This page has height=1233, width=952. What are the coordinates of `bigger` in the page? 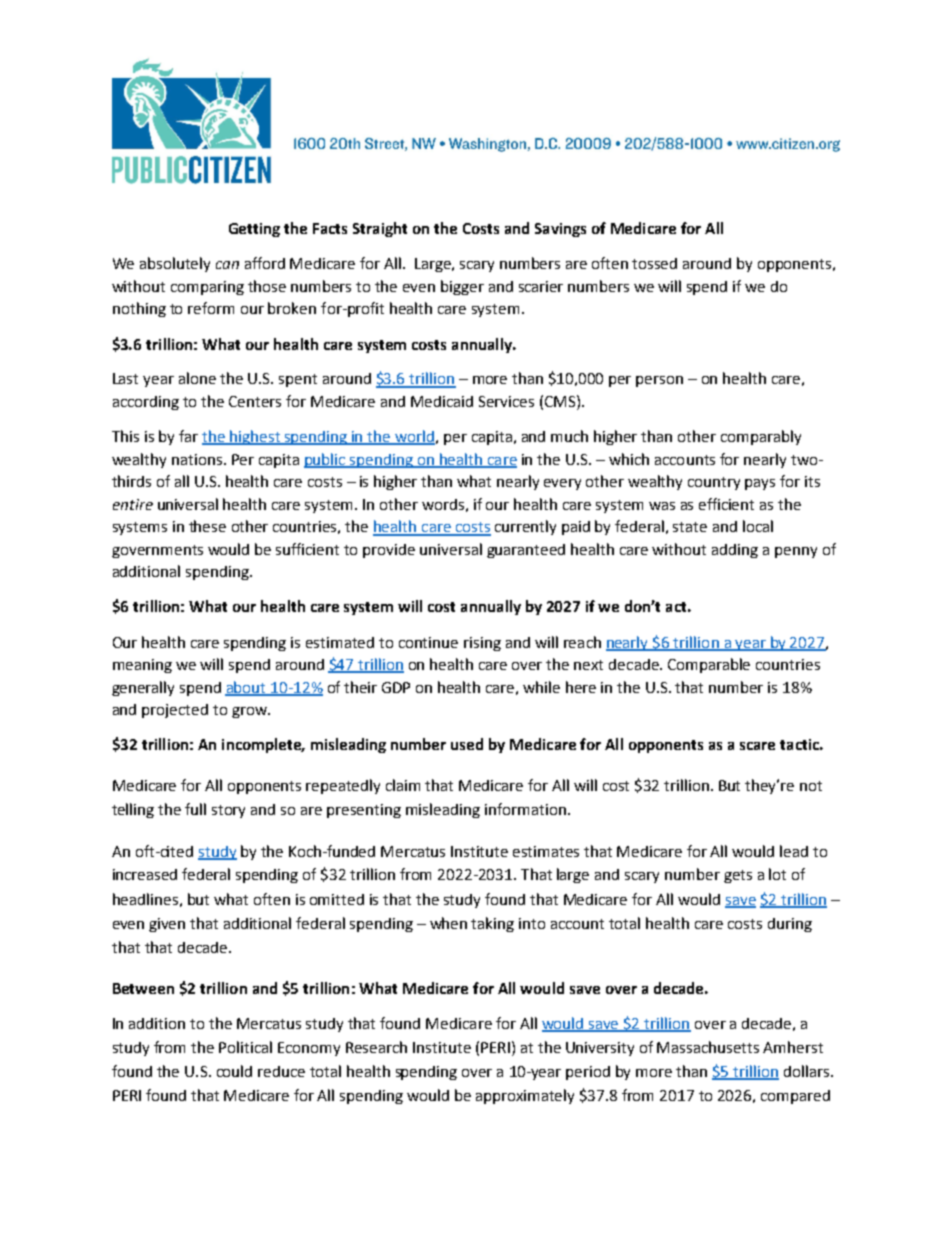 It's located at (462, 287).
